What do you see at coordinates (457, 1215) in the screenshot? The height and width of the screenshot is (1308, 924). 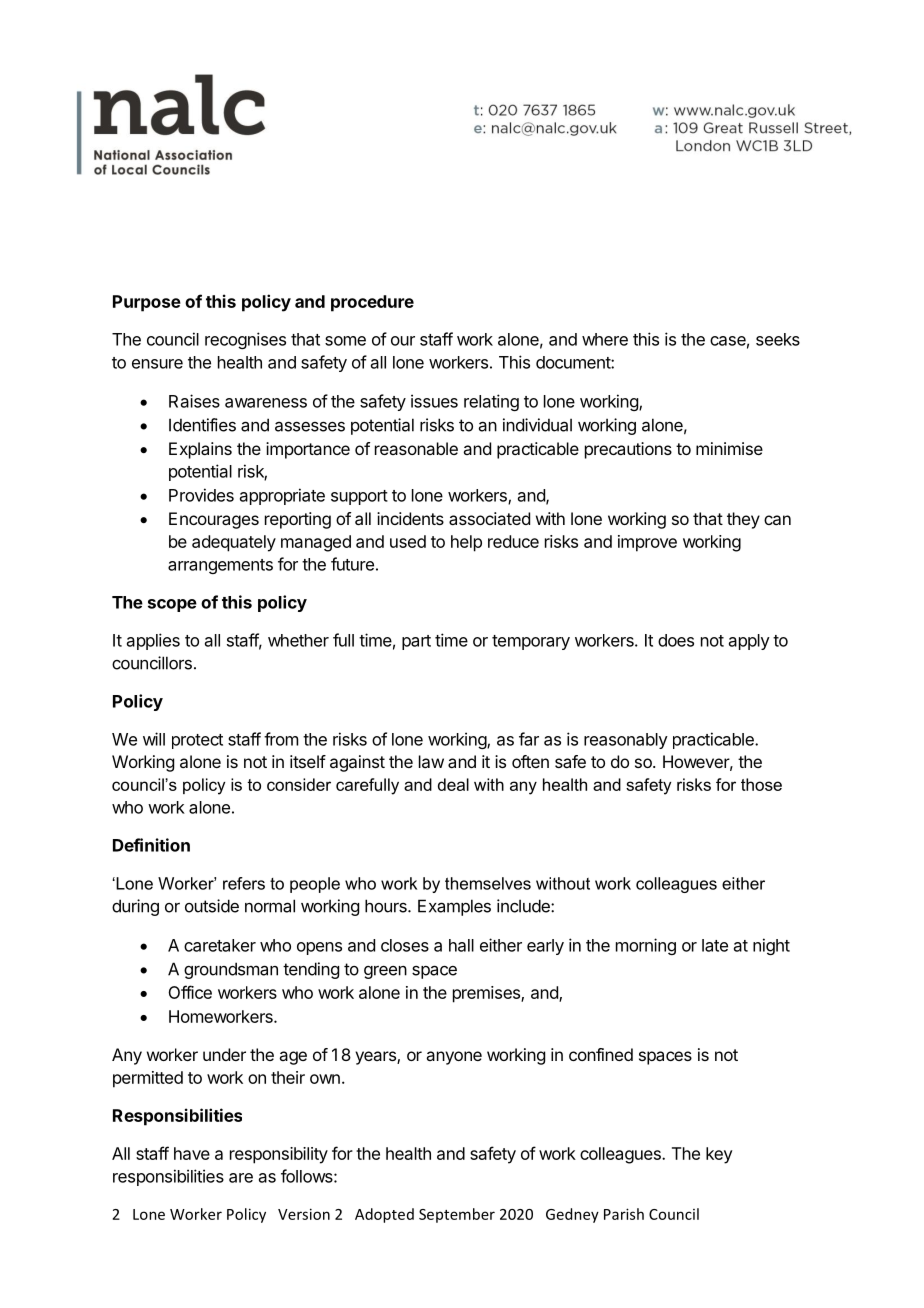 I see `September` at bounding box center [457, 1215].
